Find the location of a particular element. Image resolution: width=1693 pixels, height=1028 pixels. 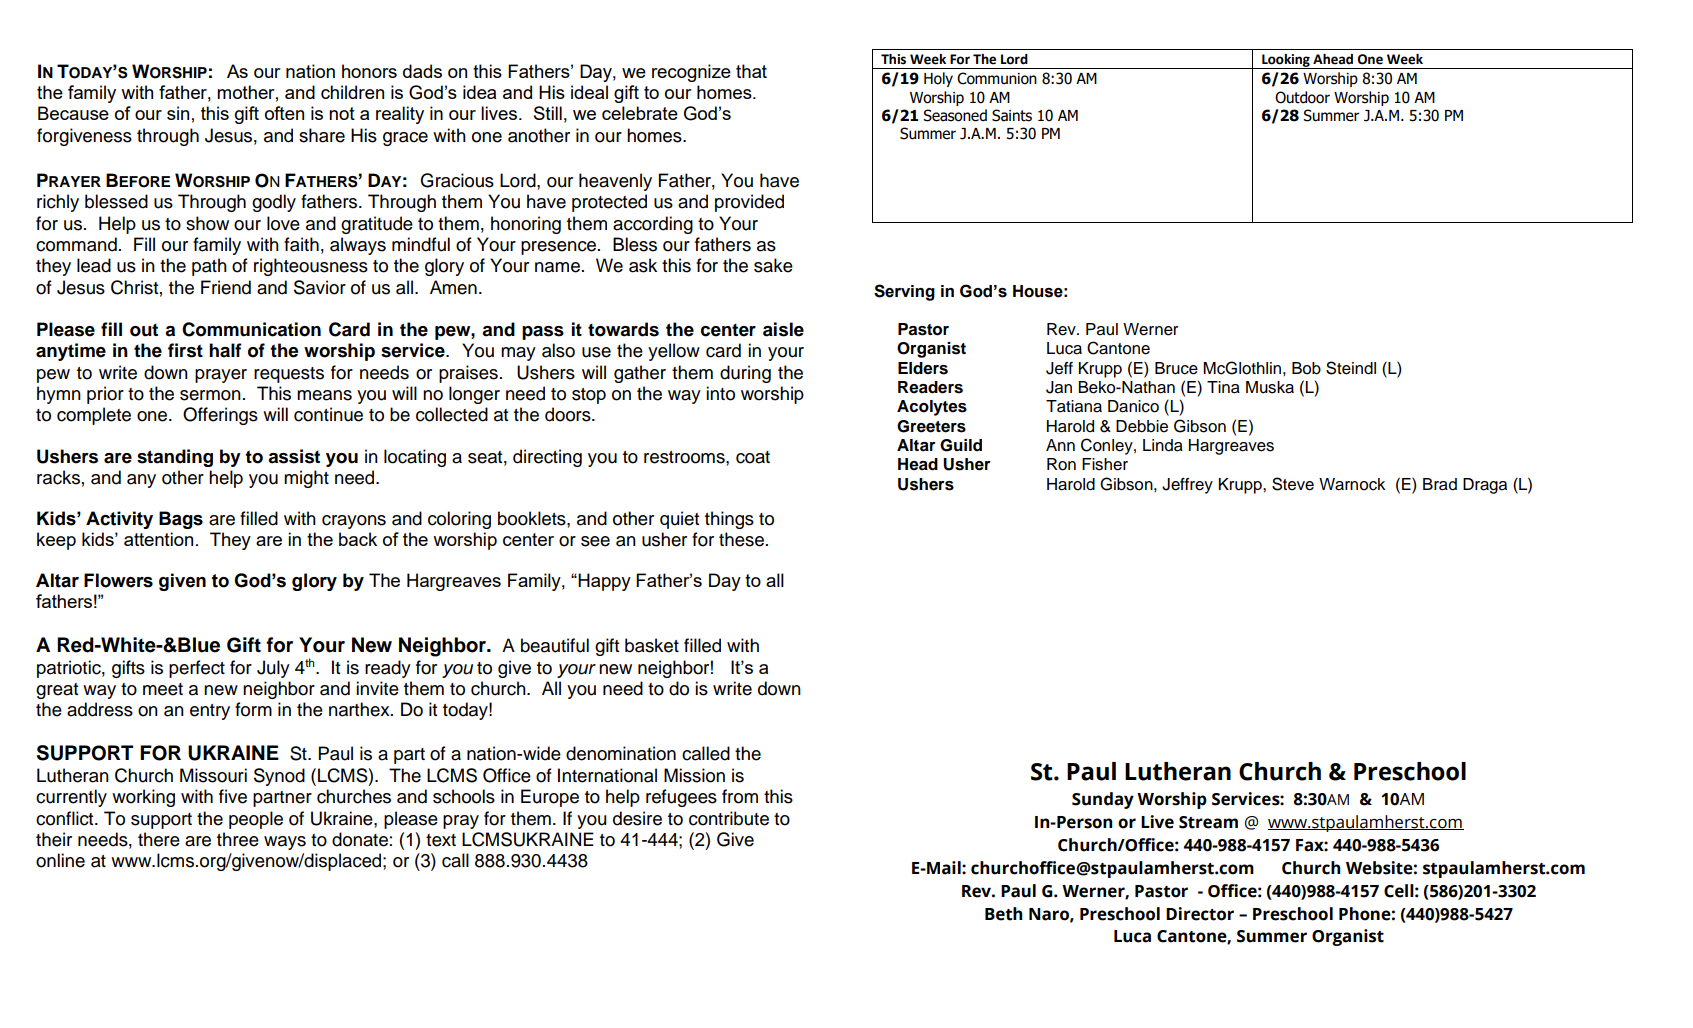

coat is located at coordinates (753, 457).
